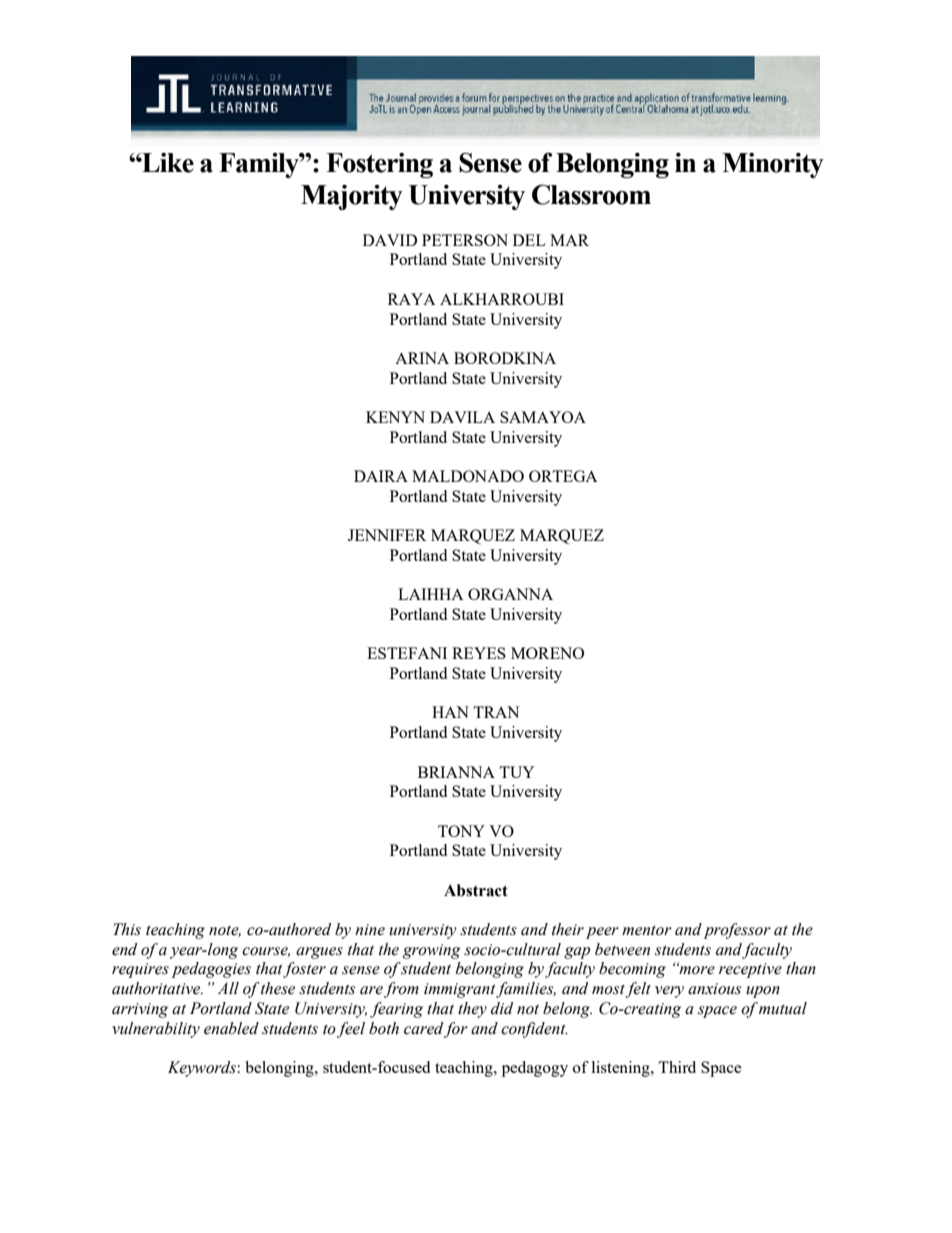 The width and height of the image is (952, 1233). I want to click on JENNIFER, so click(387, 535).
